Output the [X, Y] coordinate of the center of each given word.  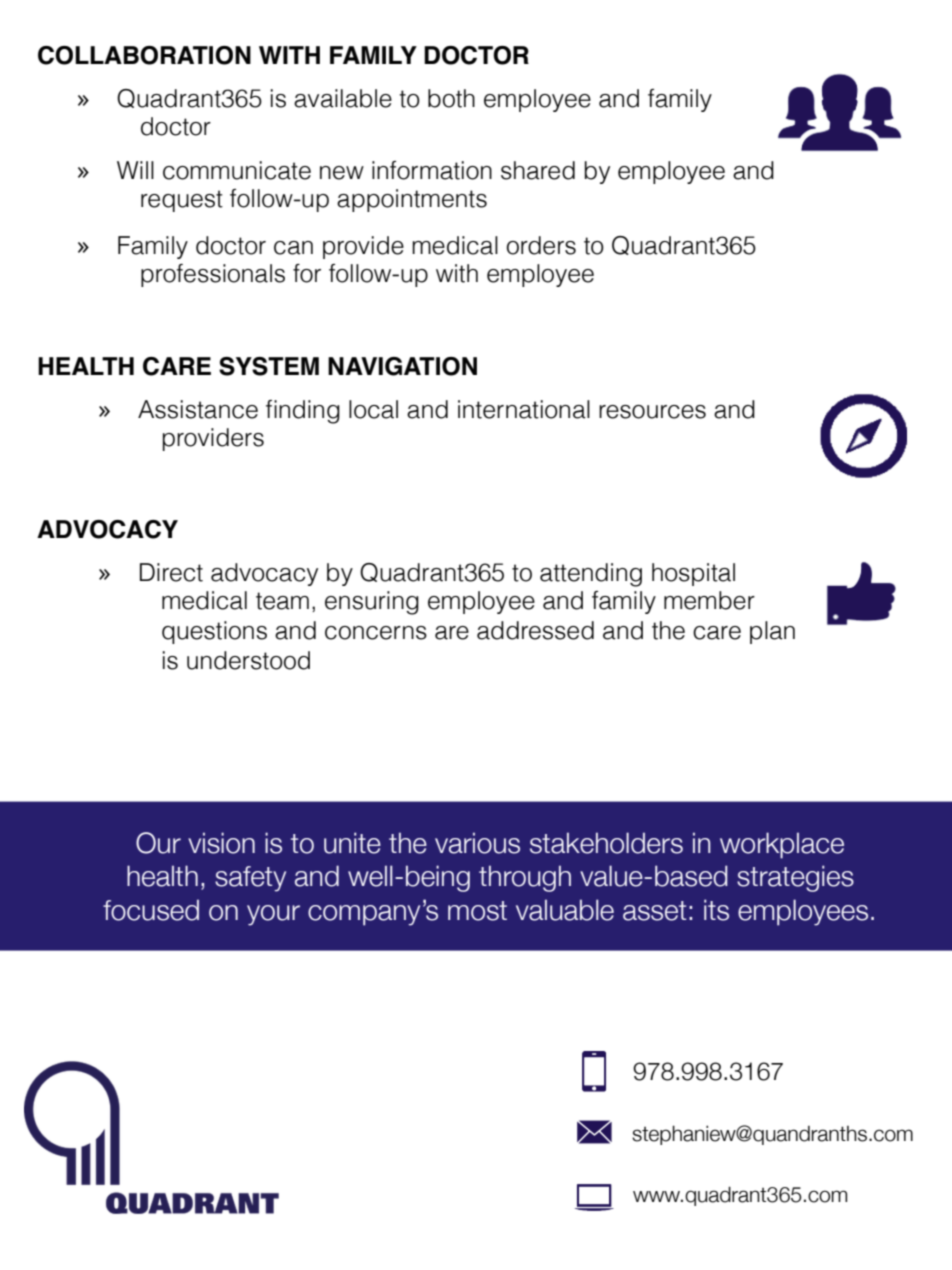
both [451, 98]
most [477, 911]
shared [538, 170]
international [524, 409]
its [716, 910]
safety [250, 879]
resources [652, 412]
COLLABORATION [144, 55]
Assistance [198, 409]
